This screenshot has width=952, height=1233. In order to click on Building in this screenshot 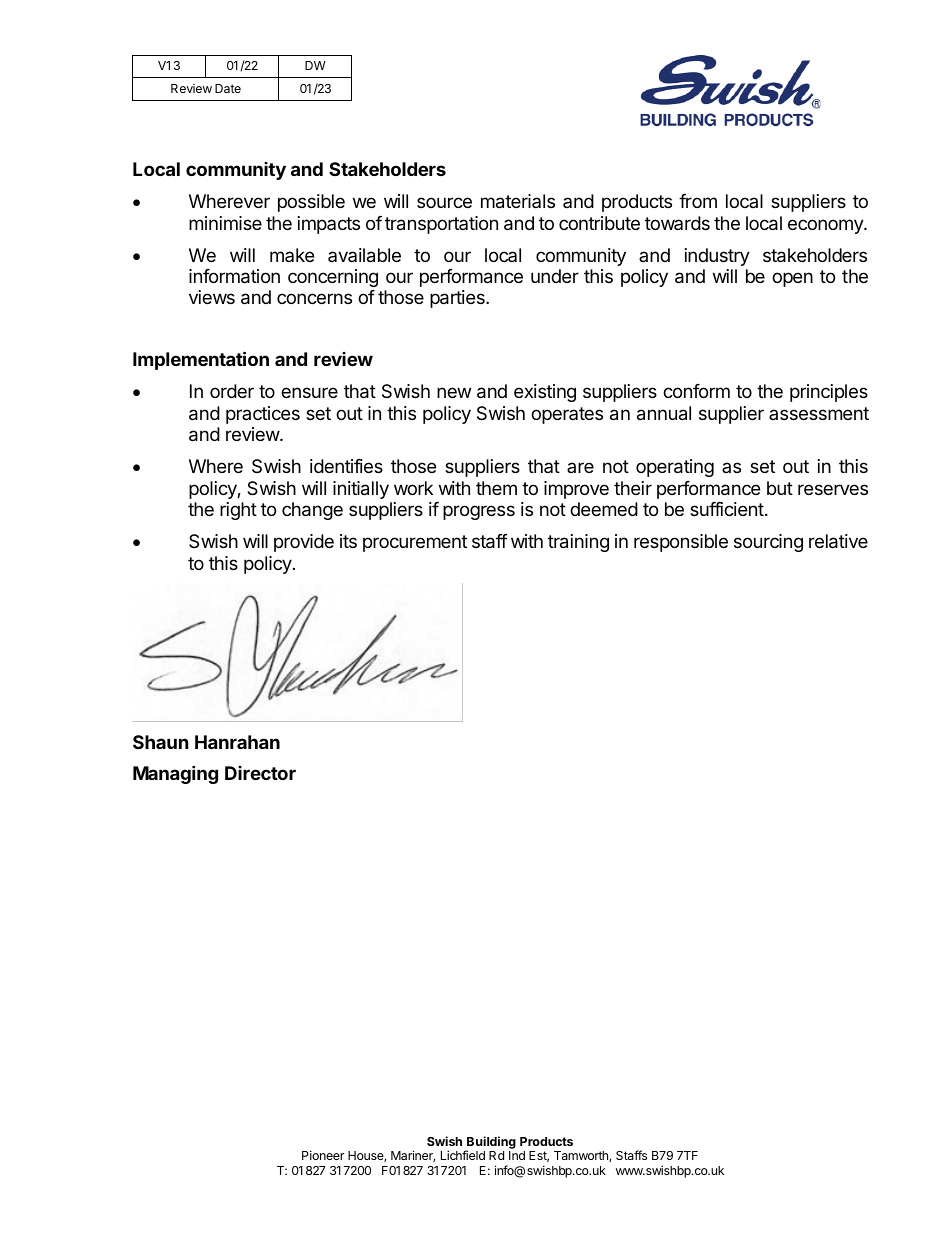, I will do `click(490, 1144)`.
